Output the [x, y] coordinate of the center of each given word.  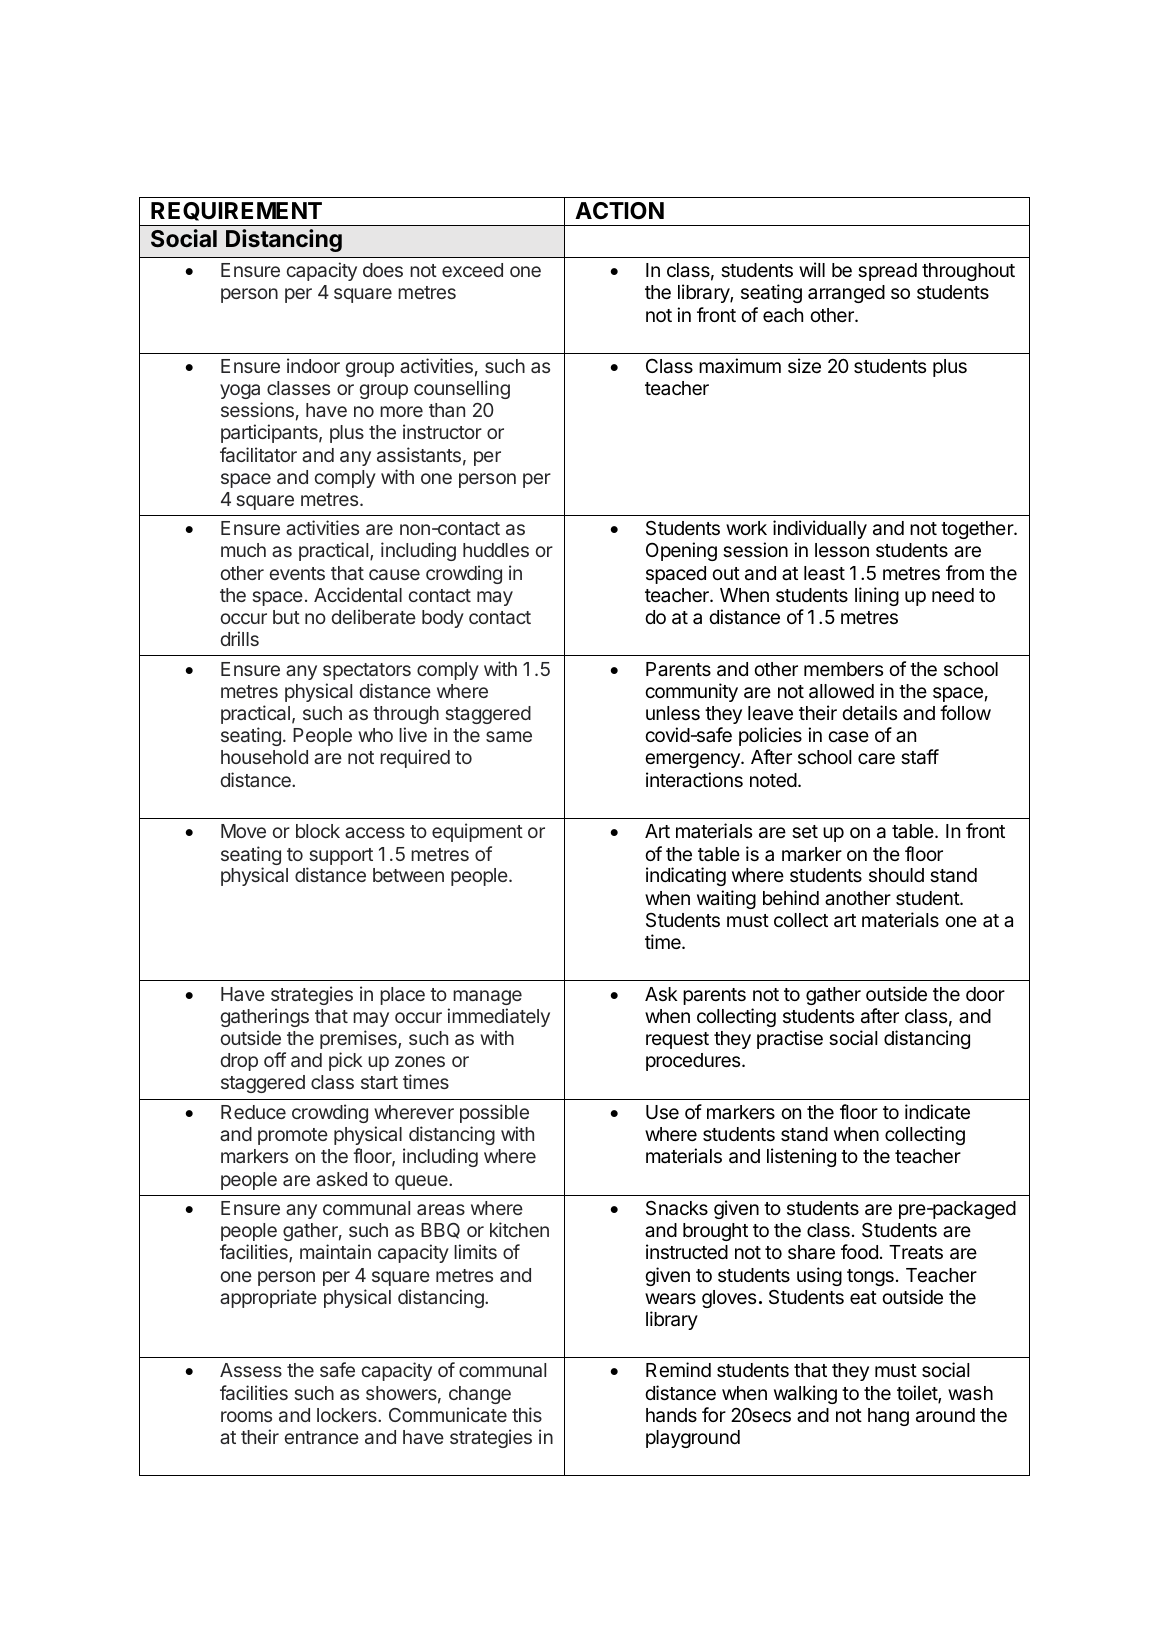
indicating [686, 876]
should [896, 875]
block [318, 831]
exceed [472, 270]
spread [887, 272]
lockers [348, 1415]
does [383, 270]
